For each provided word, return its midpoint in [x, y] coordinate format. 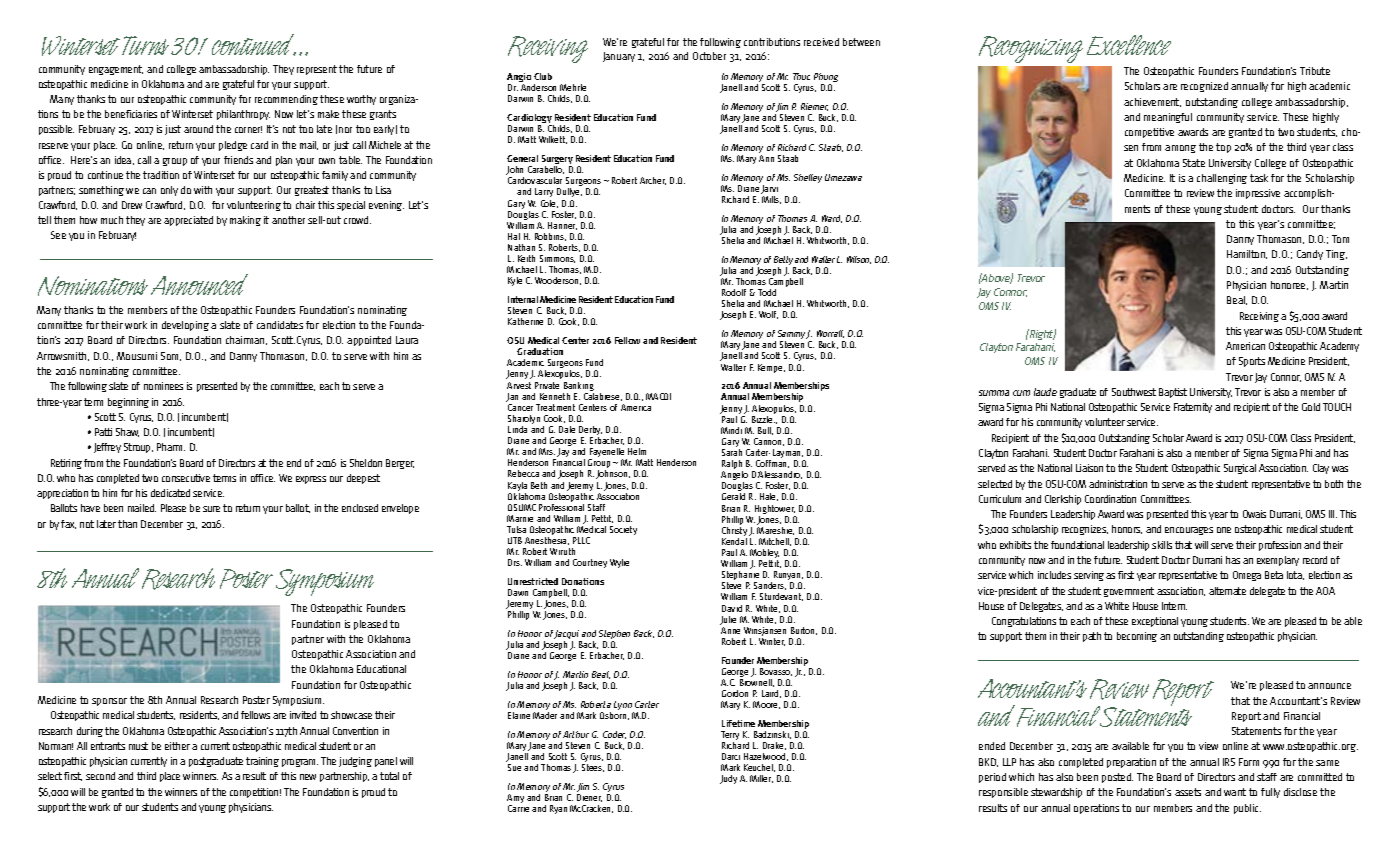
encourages [1189, 531]
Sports [1252, 362]
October [709, 56]
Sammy [792, 336]
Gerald [733, 496]
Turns [145, 45]
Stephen [614, 636]
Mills [771, 200]
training [262, 762]
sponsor [109, 702]
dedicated [170, 493]
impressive [1258, 194]
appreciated [188, 221]
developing [185, 326]
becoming [1137, 637]
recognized [1204, 87]
